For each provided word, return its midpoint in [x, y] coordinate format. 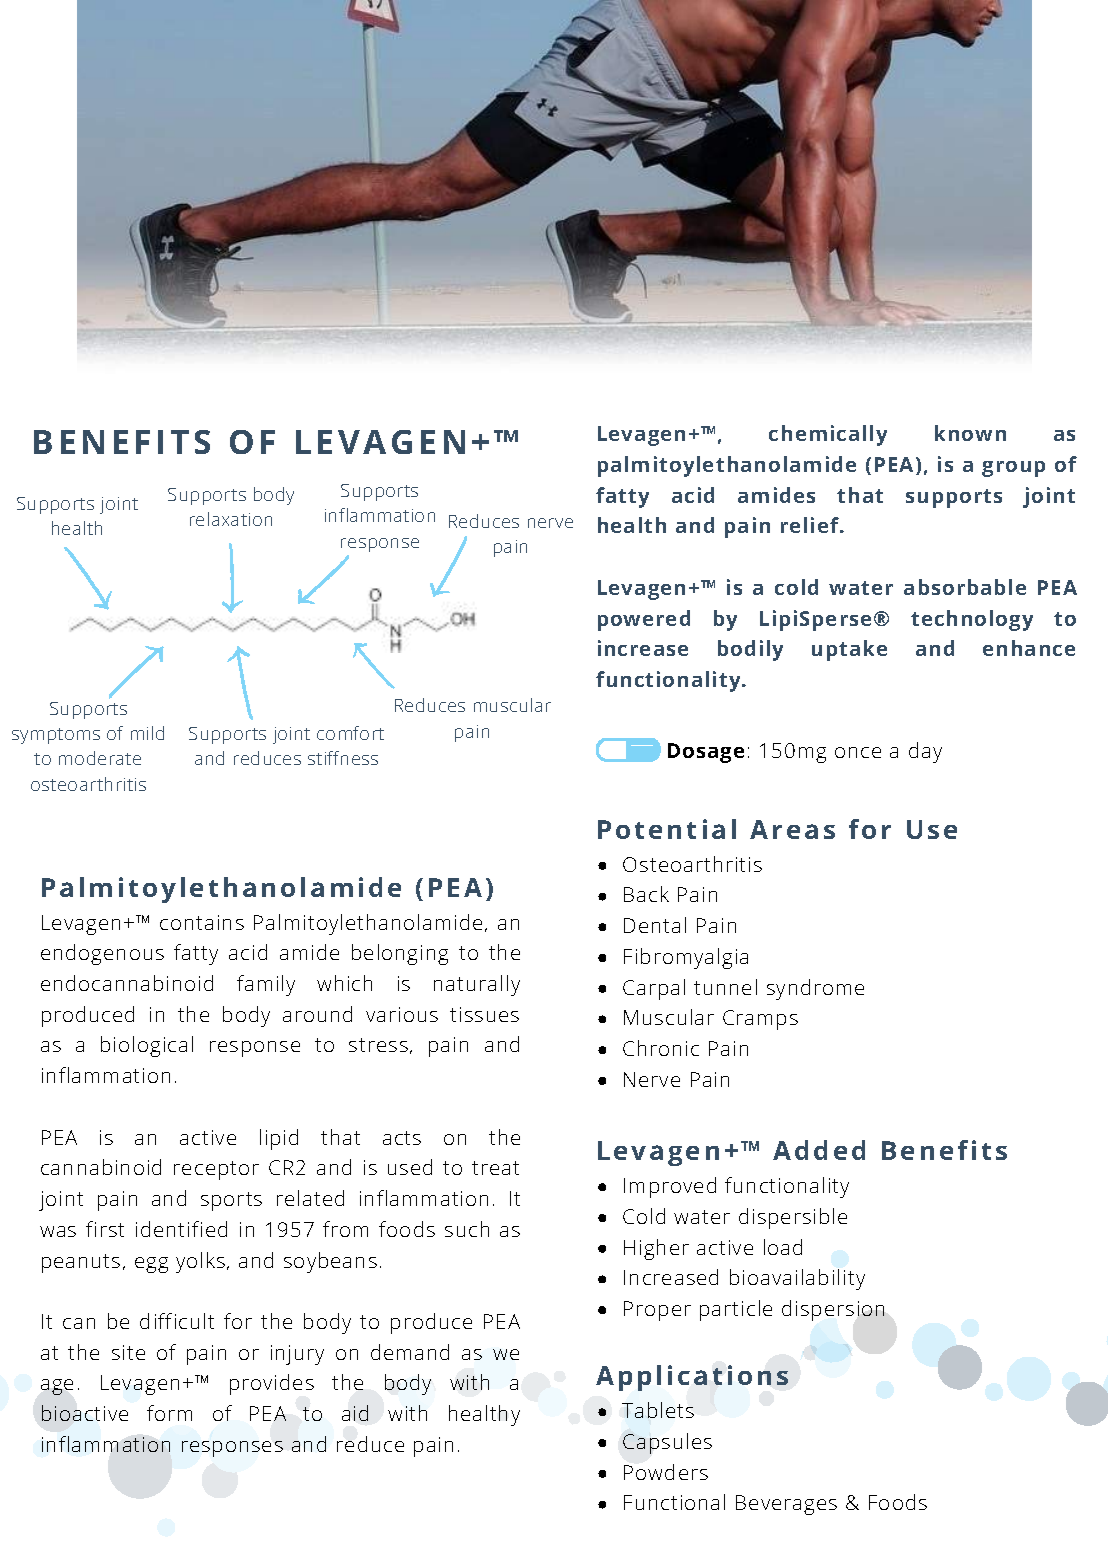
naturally [477, 985]
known [970, 433]
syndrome [815, 989]
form [169, 1413]
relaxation [231, 519]
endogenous [102, 954]
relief [811, 525]
